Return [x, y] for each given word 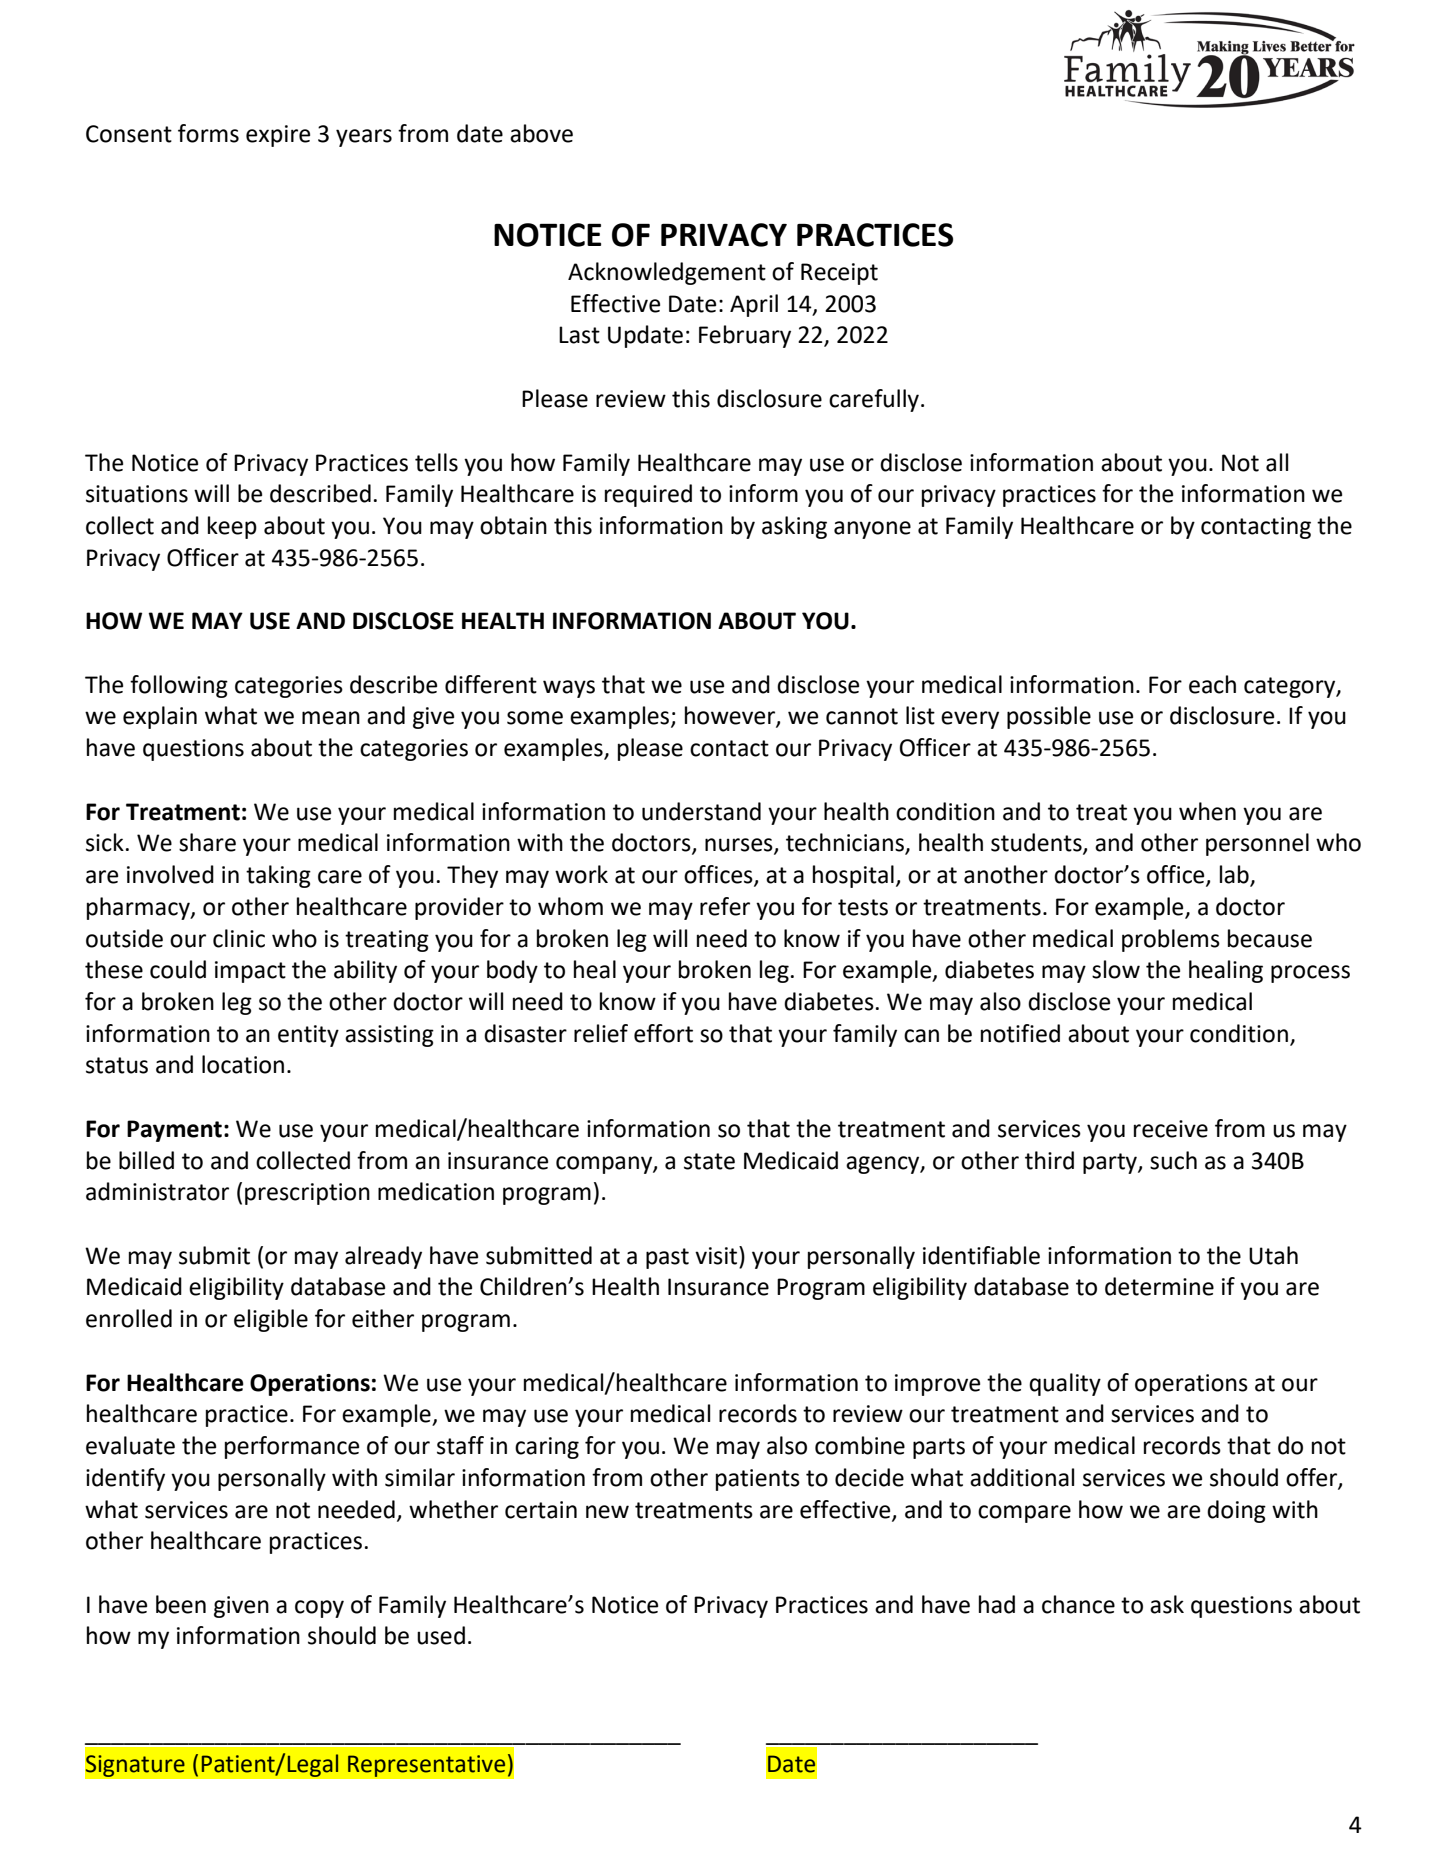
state [709, 1161]
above [541, 133]
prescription [307, 1194]
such [1173, 1160]
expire [278, 136]
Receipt [839, 274]
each [1212, 684]
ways [569, 689]
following [179, 686]
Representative [427, 1765]
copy [319, 1609]
